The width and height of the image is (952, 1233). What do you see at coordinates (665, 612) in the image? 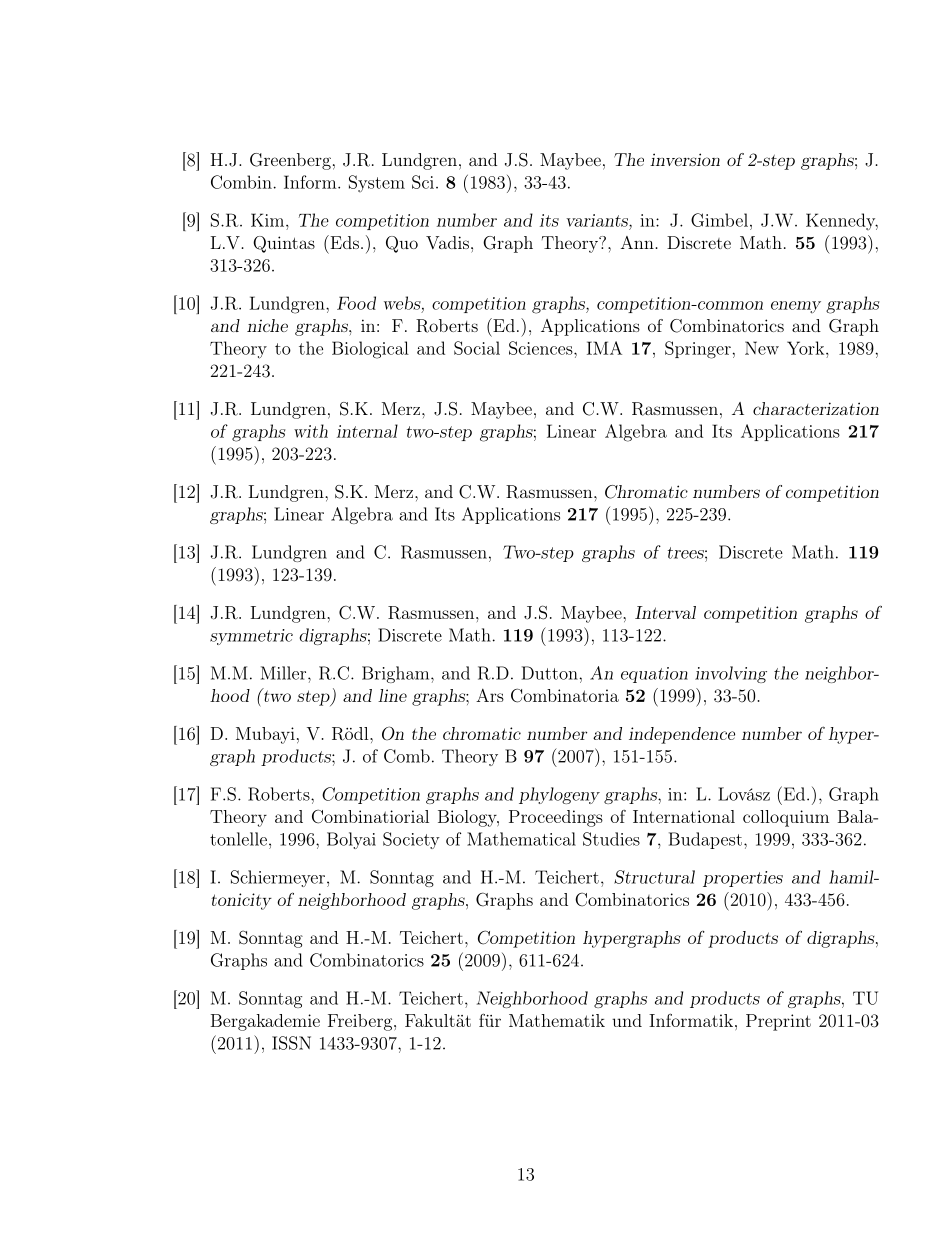
I see `Interval` at bounding box center [665, 612].
